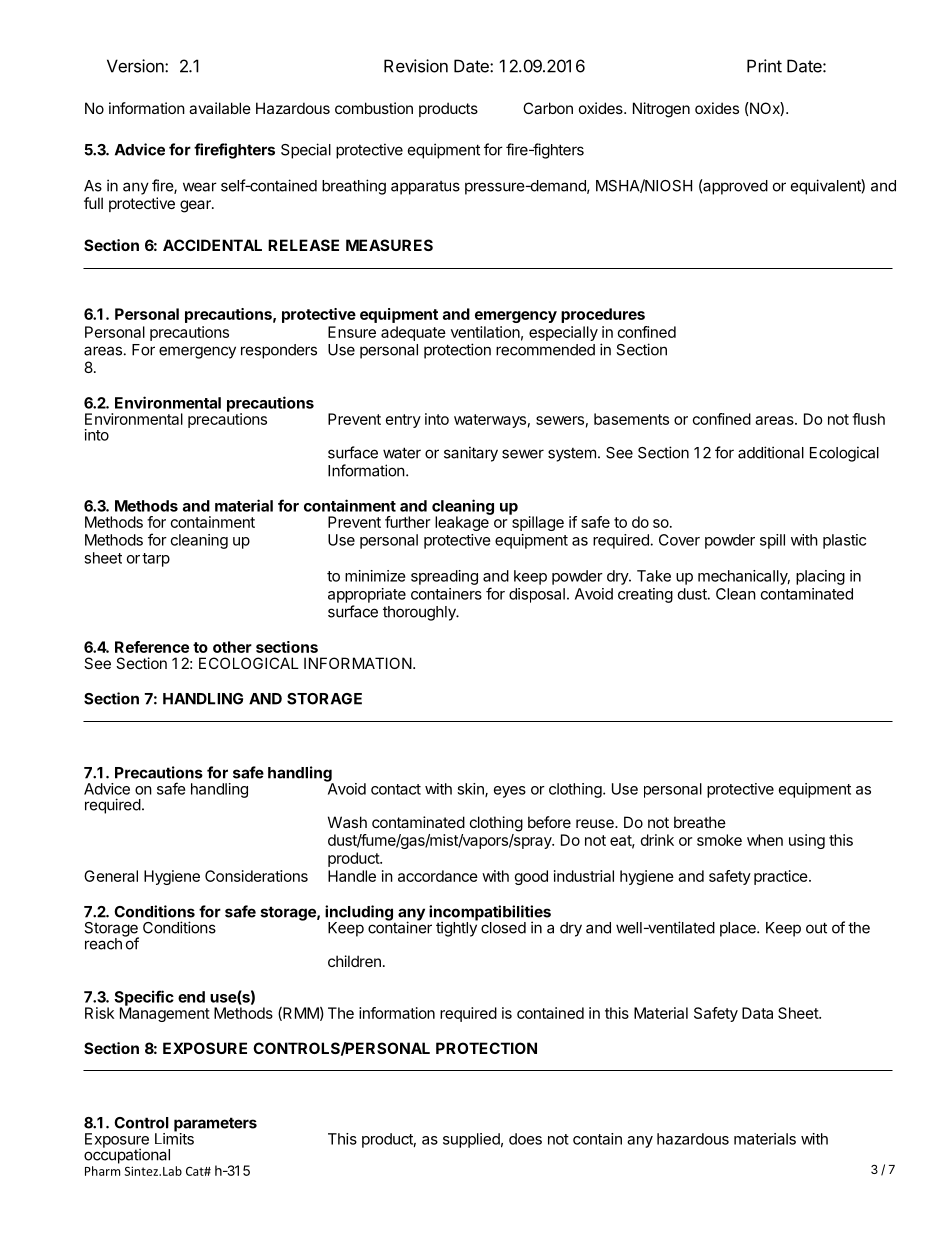 The height and width of the screenshot is (1233, 952). What do you see at coordinates (525, 1139) in the screenshot?
I see `does` at bounding box center [525, 1139].
